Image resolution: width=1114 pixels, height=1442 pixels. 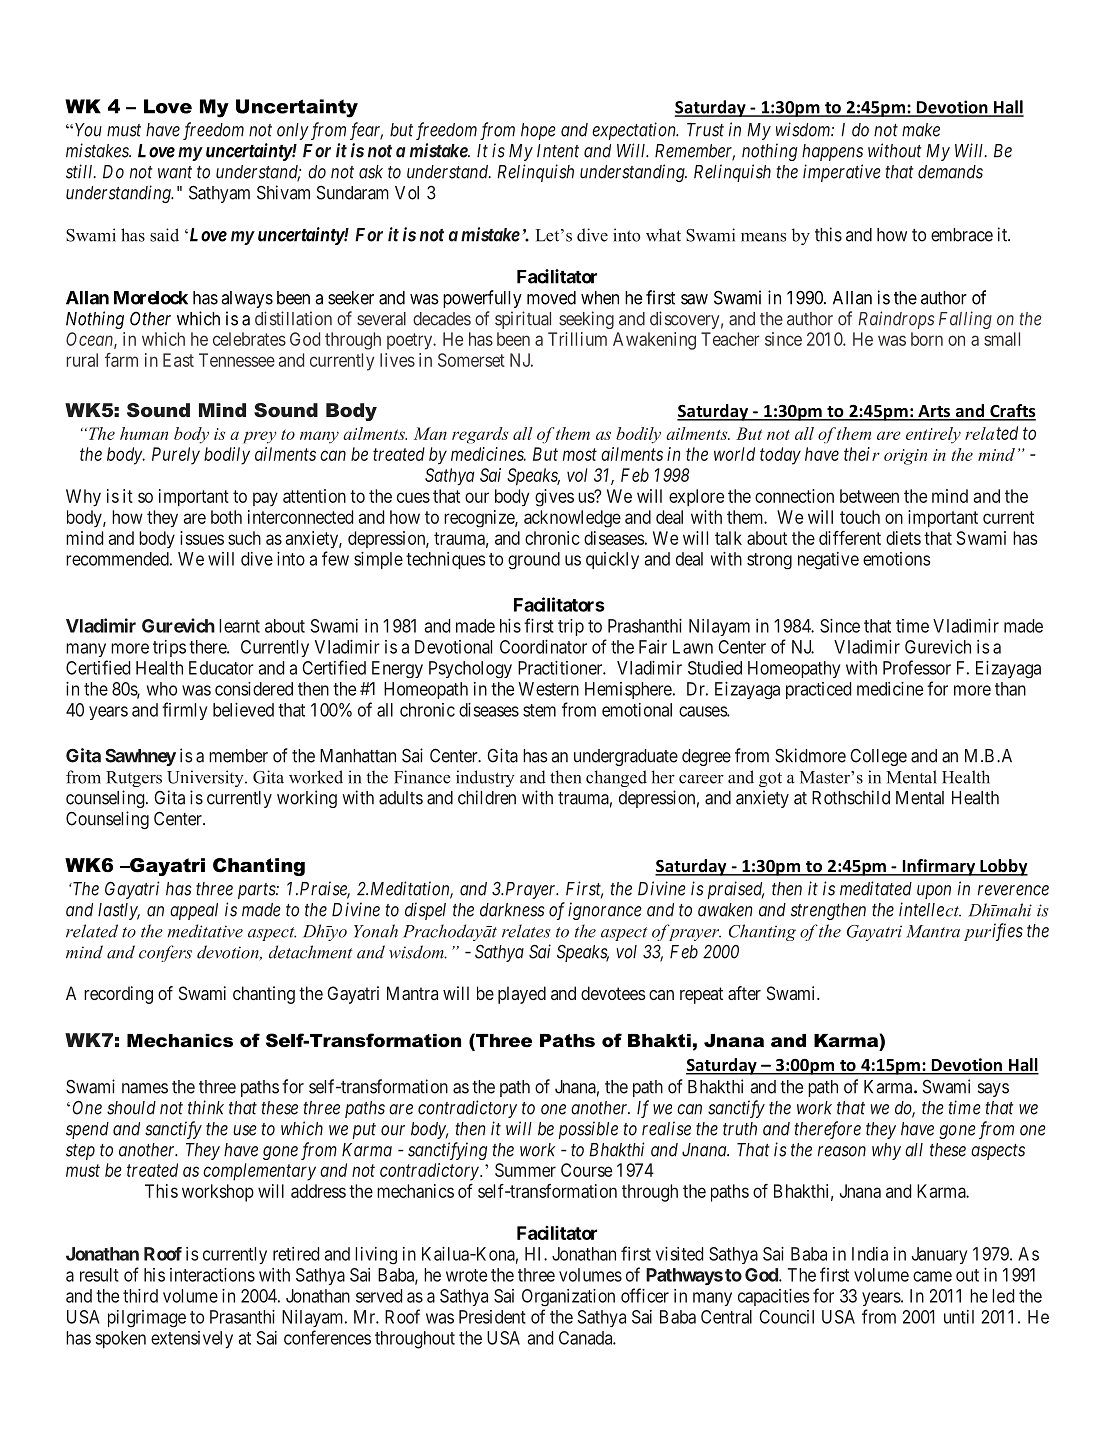 What do you see at coordinates (539, 710) in the page?
I see `stem` at bounding box center [539, 710].
